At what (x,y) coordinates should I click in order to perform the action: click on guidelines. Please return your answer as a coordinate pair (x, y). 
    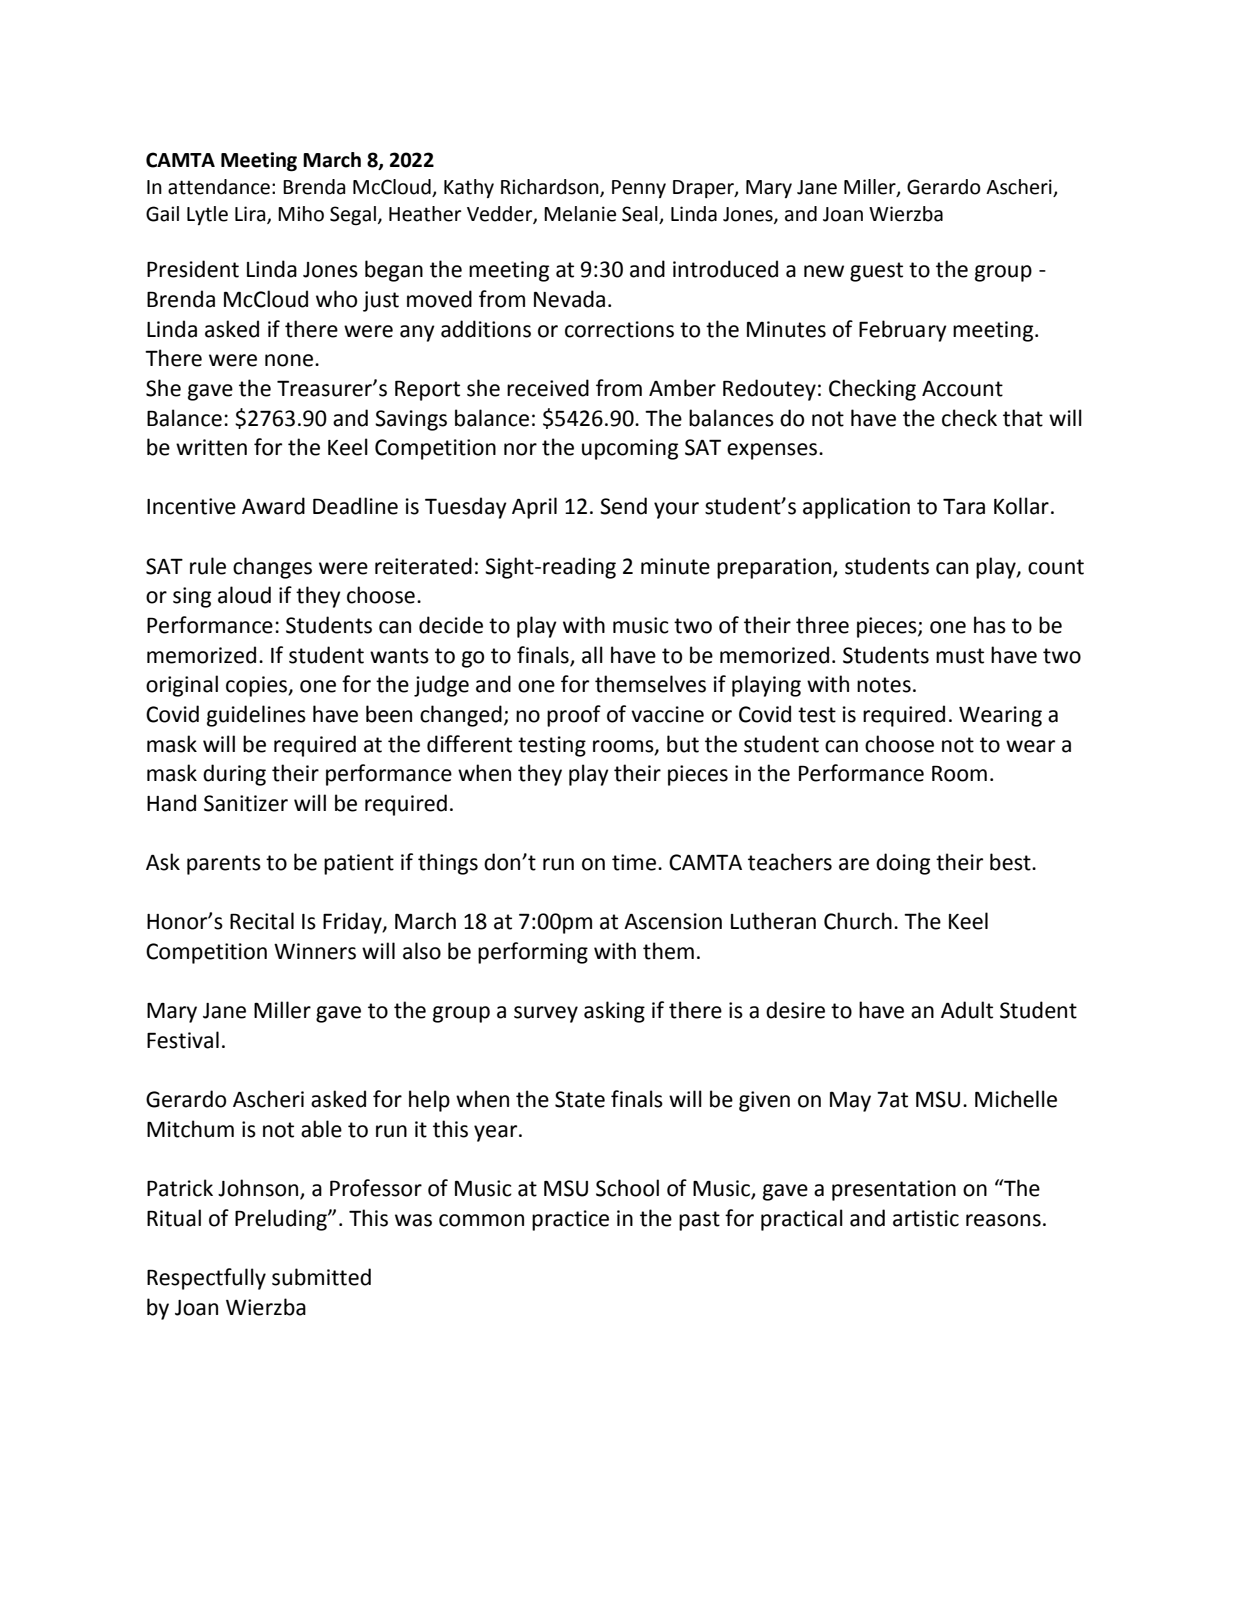
    Looking at the image, I should click on (256, 716).
